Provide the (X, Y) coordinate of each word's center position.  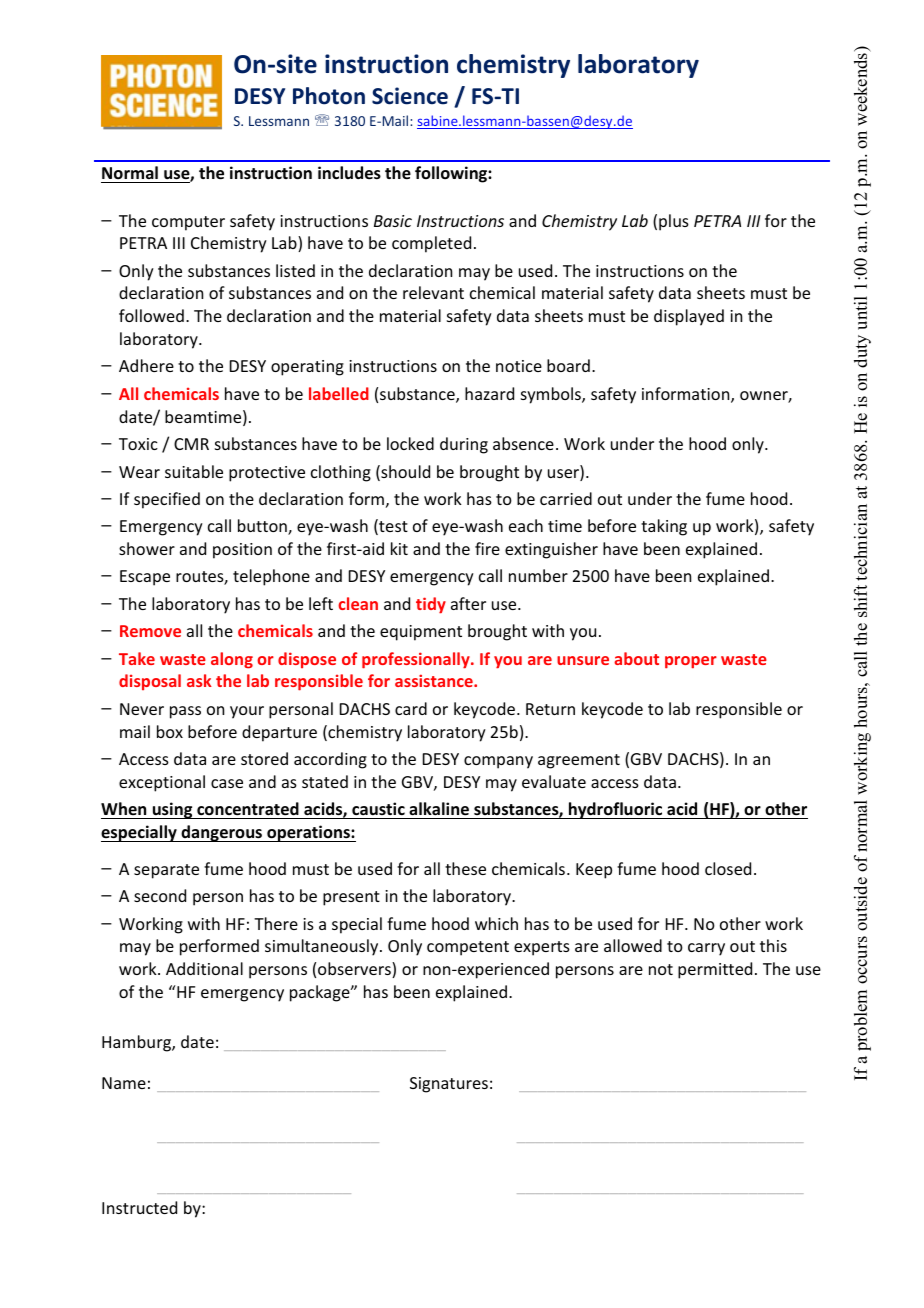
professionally (417, 660)
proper (691, 662)
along (232, 660)
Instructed (139, 1207)
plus (674, 222)
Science (410, 96)
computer (188, 223)
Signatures (449, 1085)
